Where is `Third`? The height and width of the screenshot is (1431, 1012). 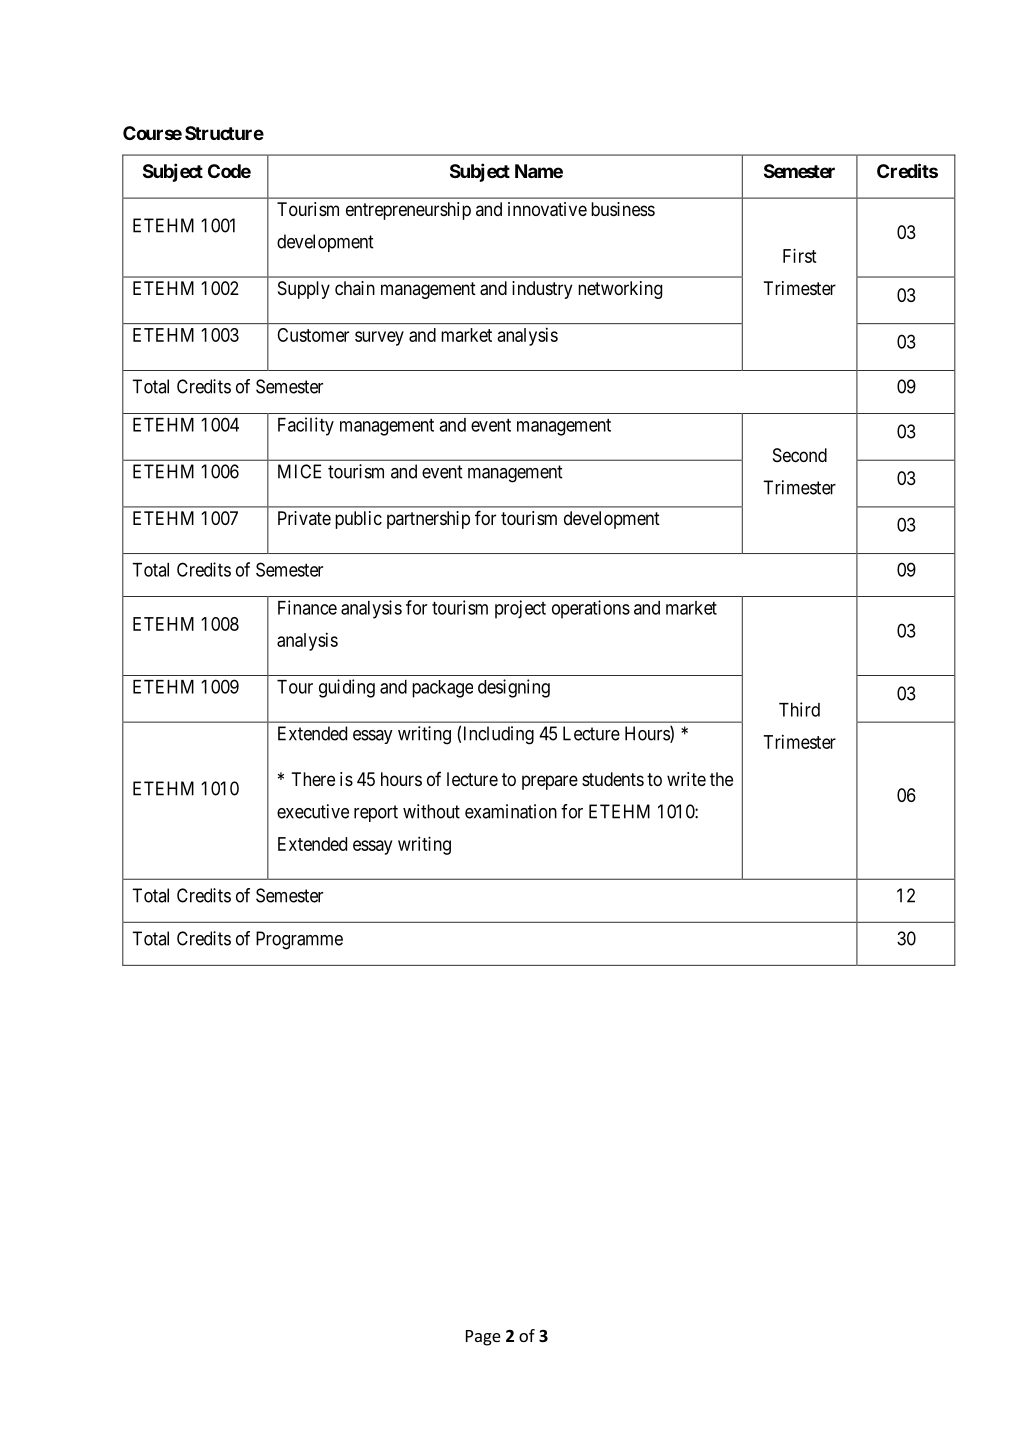
Third is located at coordinates (799, 709).
